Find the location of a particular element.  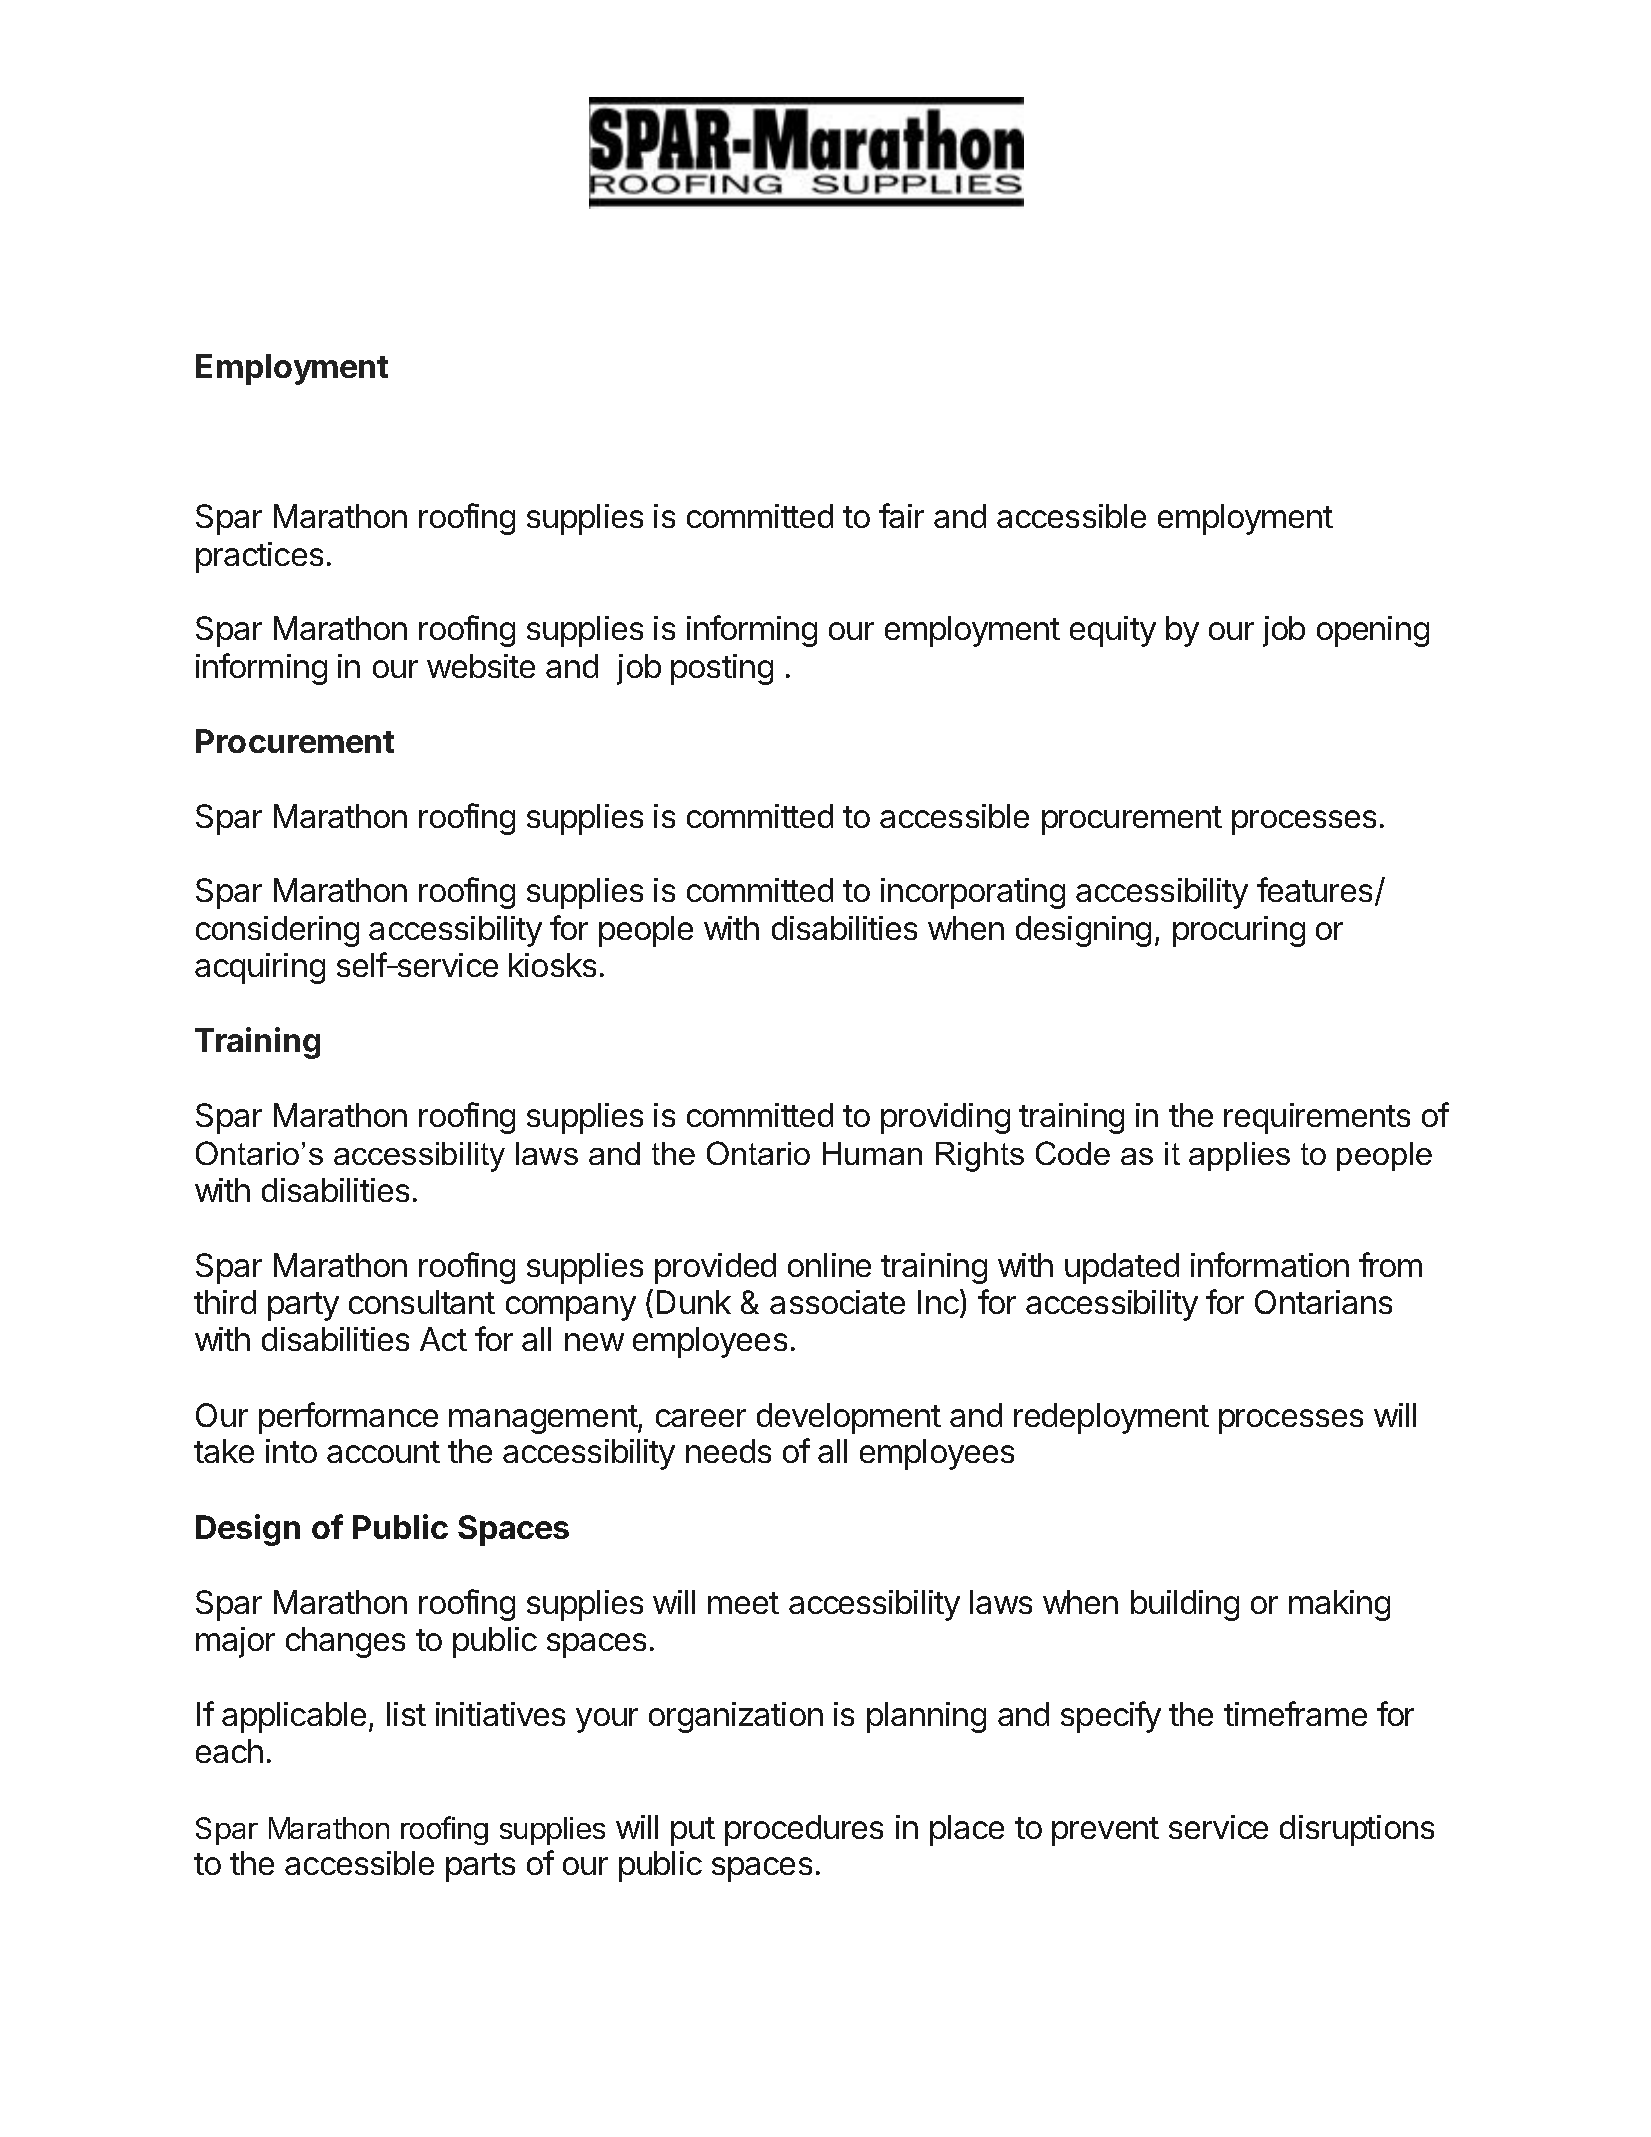

fair is located at coordinates (901, 515).
